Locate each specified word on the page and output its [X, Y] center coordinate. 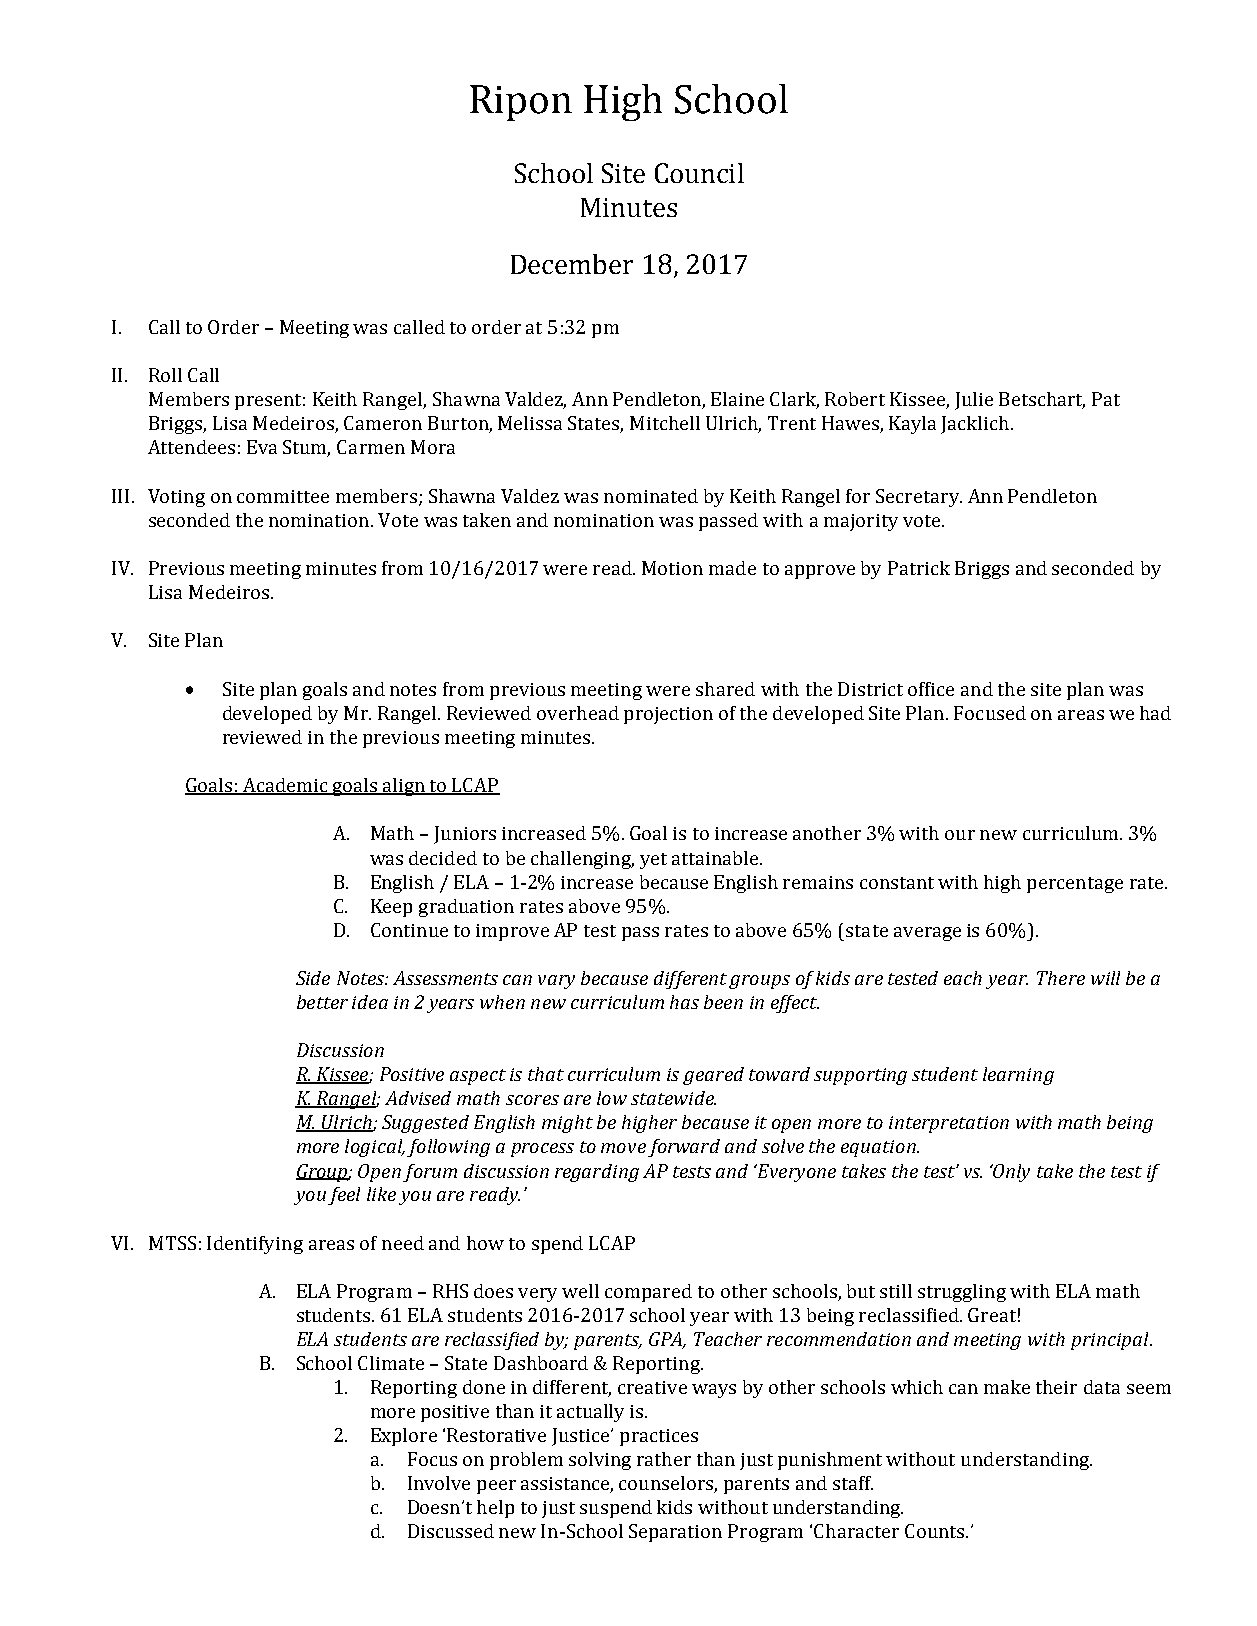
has [684, 1002]
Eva [262, 447]
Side [313, 978]
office [931, 689]
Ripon [521, 103]
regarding [597, 1173]
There [1061, 978]
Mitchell [665, 423]
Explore [404, 1437]
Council [699, 173]
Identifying [255, 1245]
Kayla [912, 425]
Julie [974, 401]
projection [668, 715]
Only [1011, 1173]
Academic [285, 786]
